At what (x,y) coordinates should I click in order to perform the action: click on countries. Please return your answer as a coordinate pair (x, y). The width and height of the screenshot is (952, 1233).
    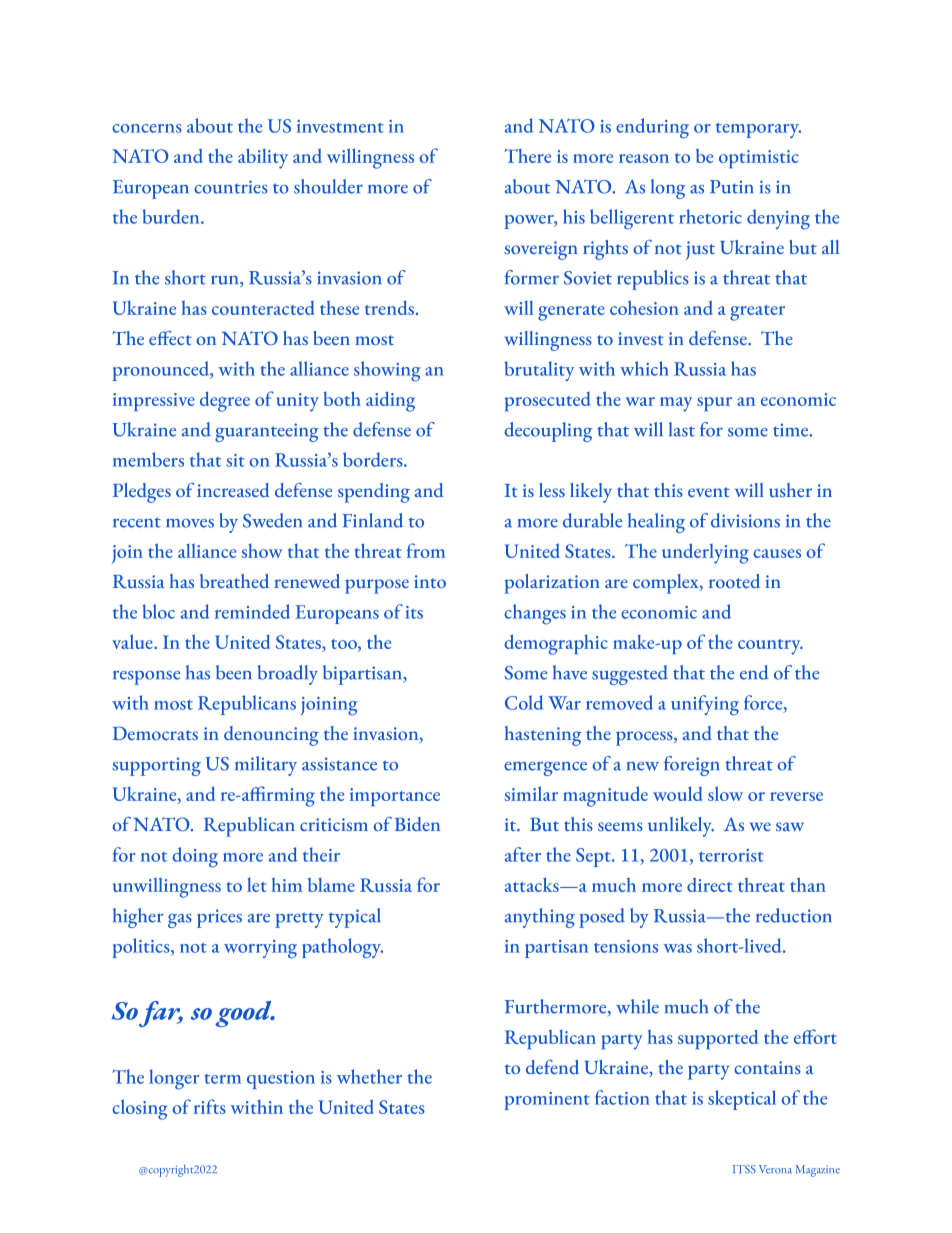
    Looking at the image, I should click on (231, 187).
